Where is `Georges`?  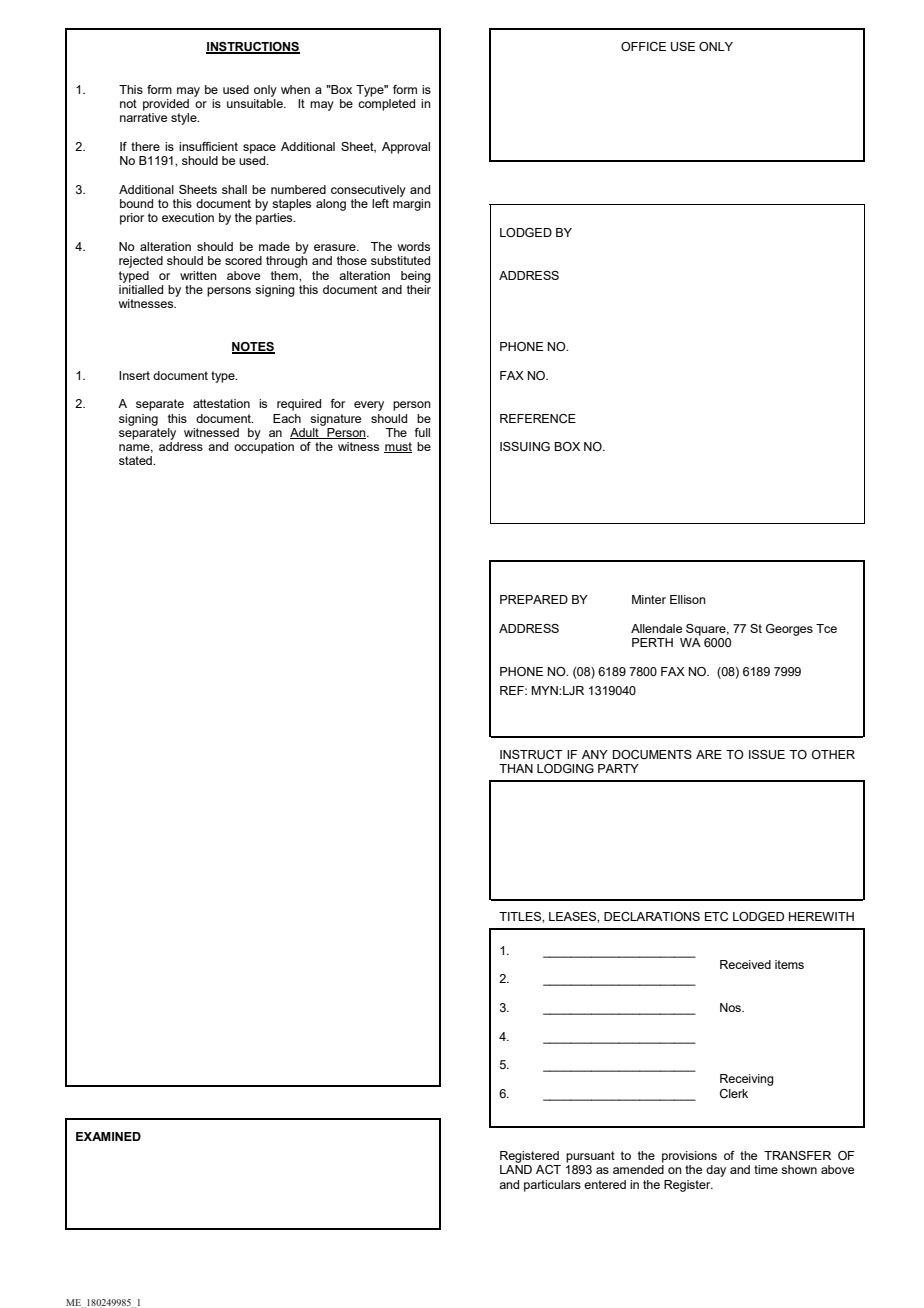
Georges is located at coordinates (789, 630).
